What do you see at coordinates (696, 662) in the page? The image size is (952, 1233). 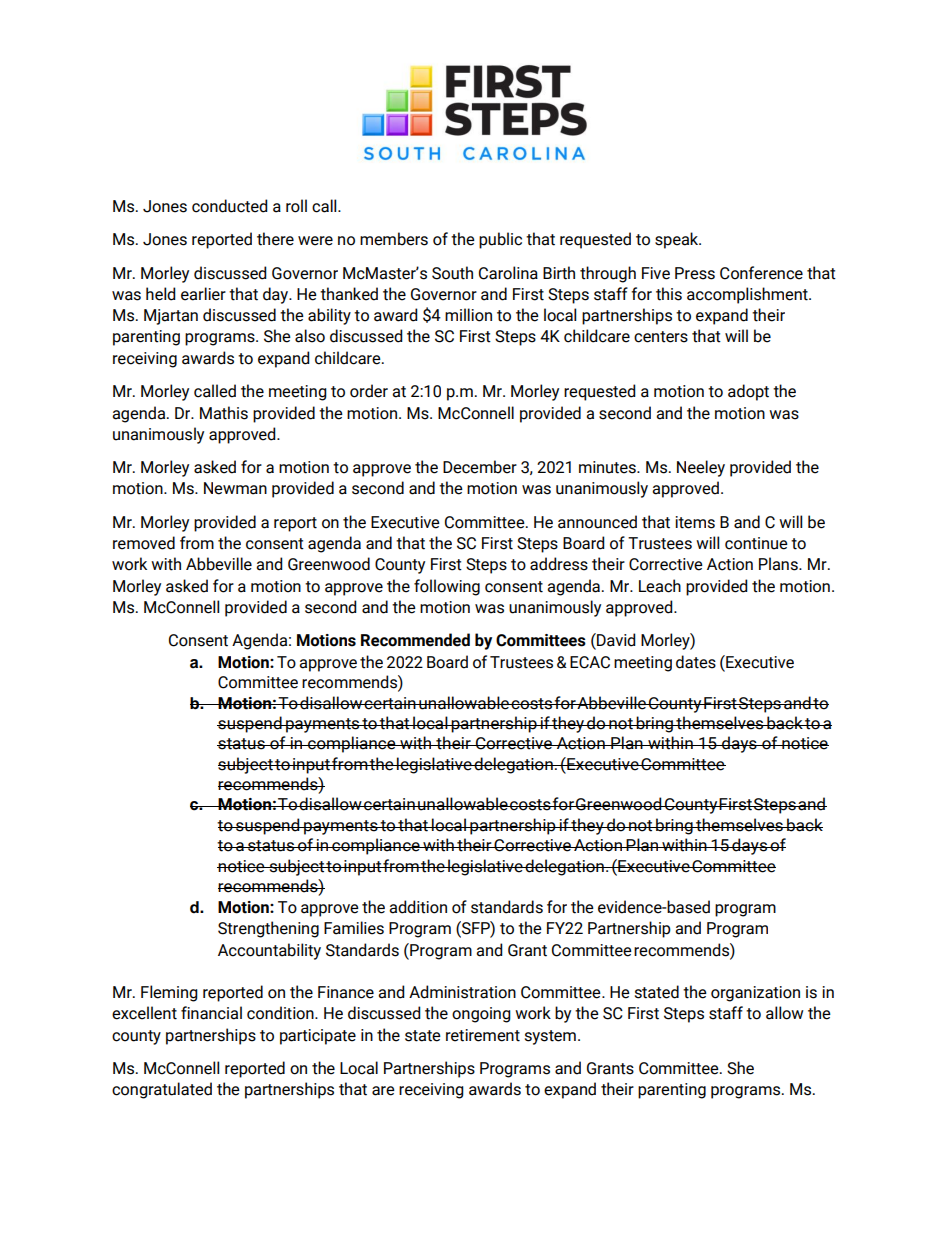 I see `dates` at bounding box center [696, 662].
